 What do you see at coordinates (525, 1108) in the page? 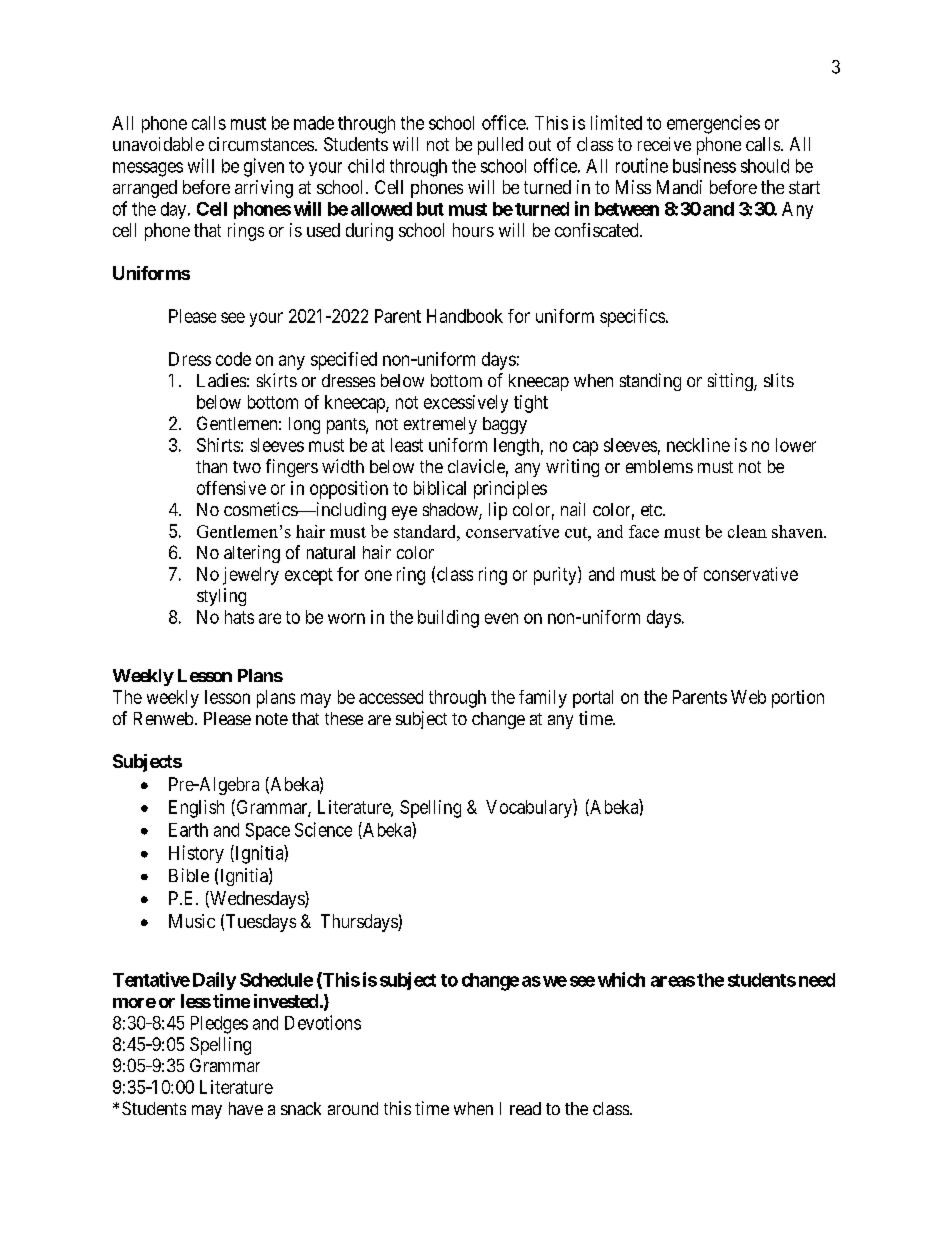
I see `read` at bounding box center [525, 1108].
